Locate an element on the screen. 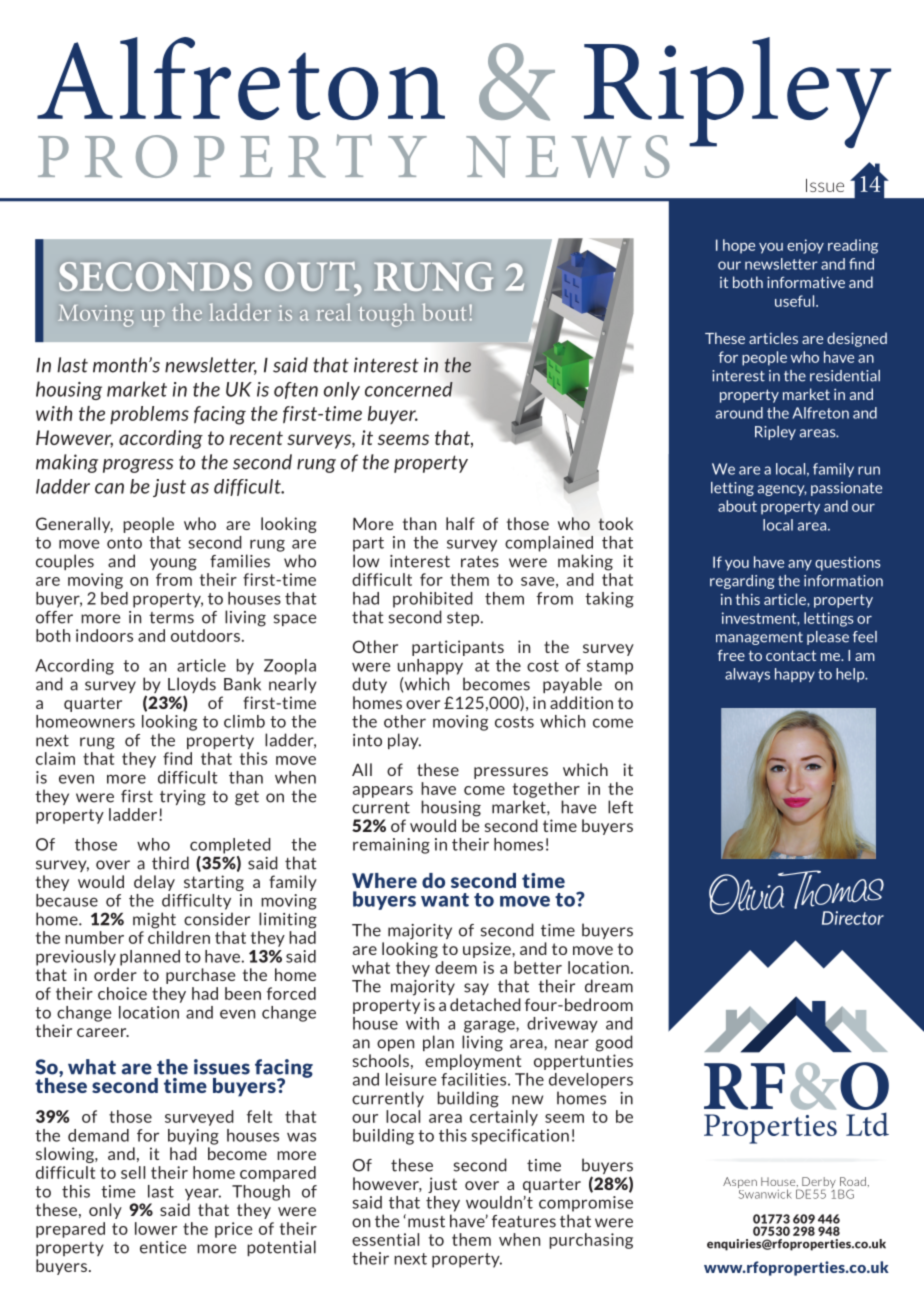 The width and height of the screenshot is (924, 1308). lower is located at coordinates (156, 1228).
